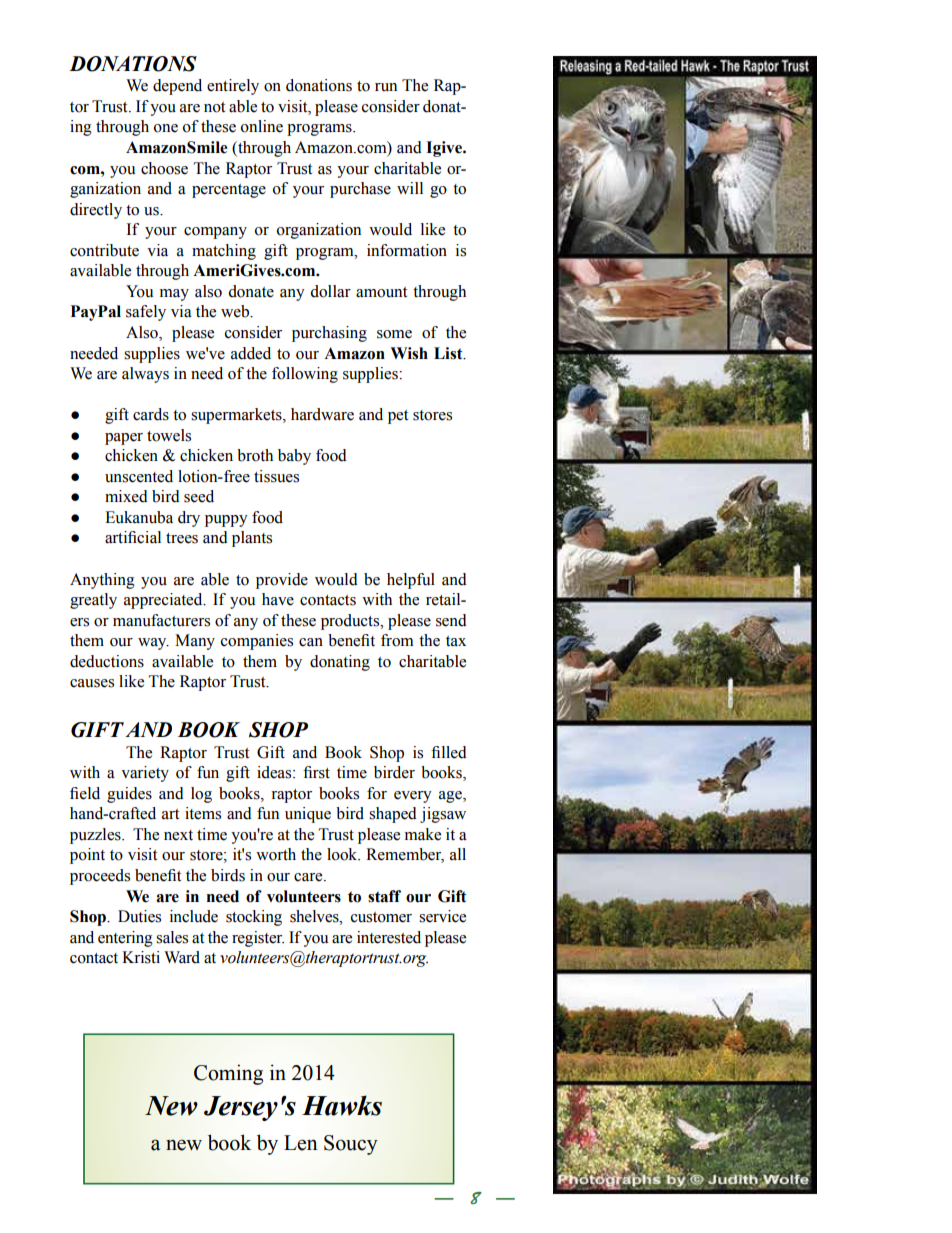  I want to click on run, so click(386, 87).
